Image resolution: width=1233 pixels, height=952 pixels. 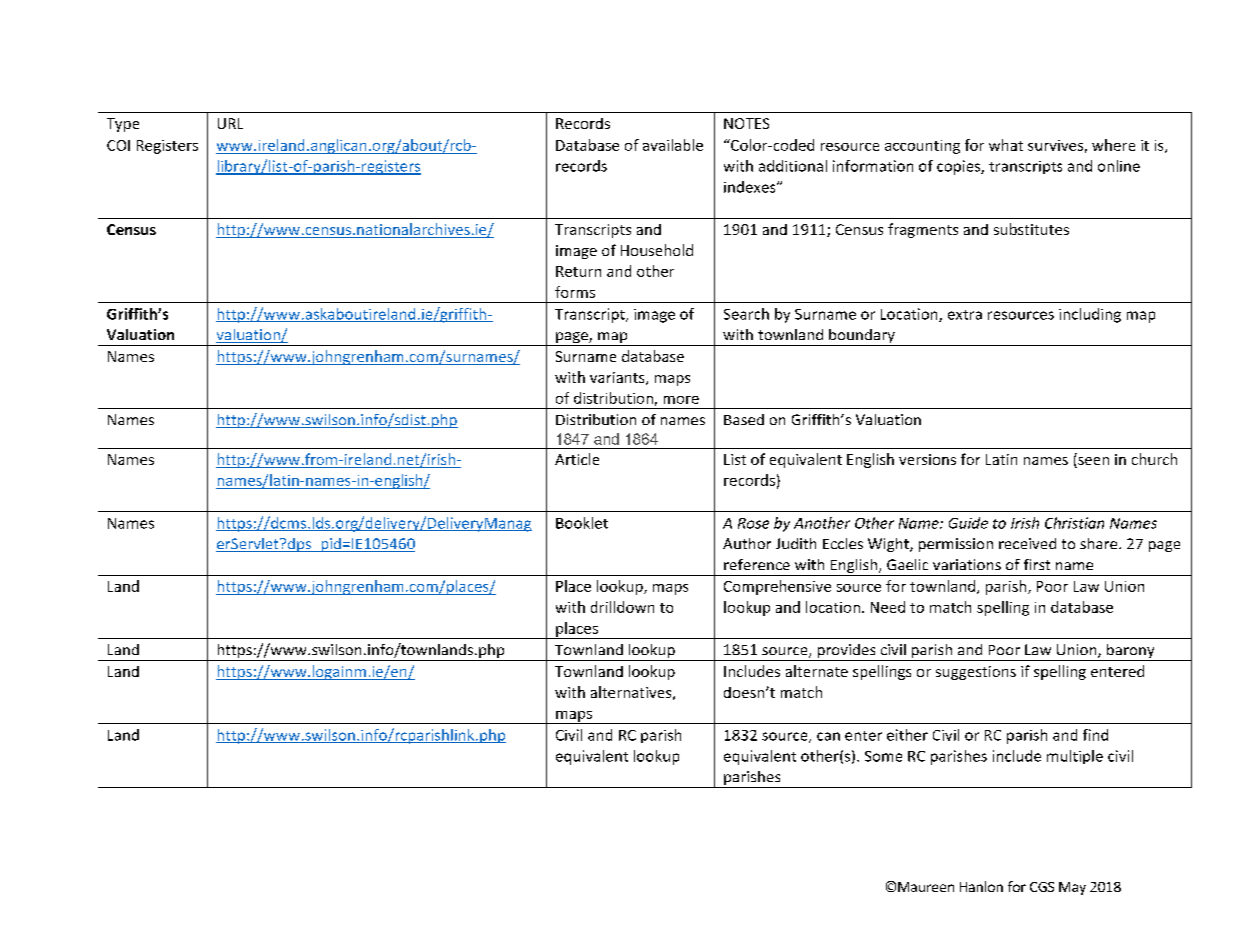 I want to click on Maureen, so click(x=926, y=887).
